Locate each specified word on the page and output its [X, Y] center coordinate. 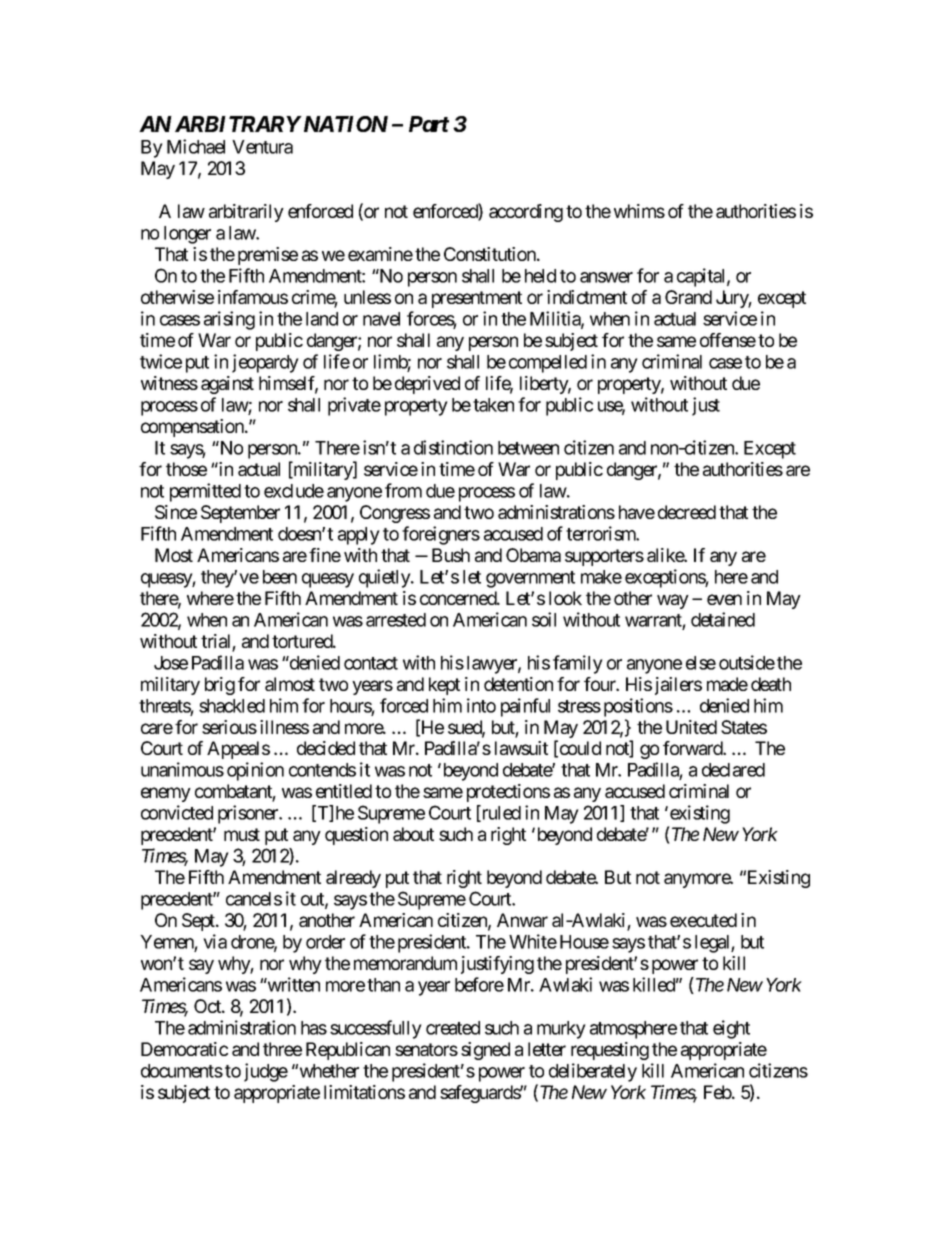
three [282, 1049]
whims [639, 211]
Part [429, 124]
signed [485, 1051]
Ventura [262, 147]
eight [731, 1029]
